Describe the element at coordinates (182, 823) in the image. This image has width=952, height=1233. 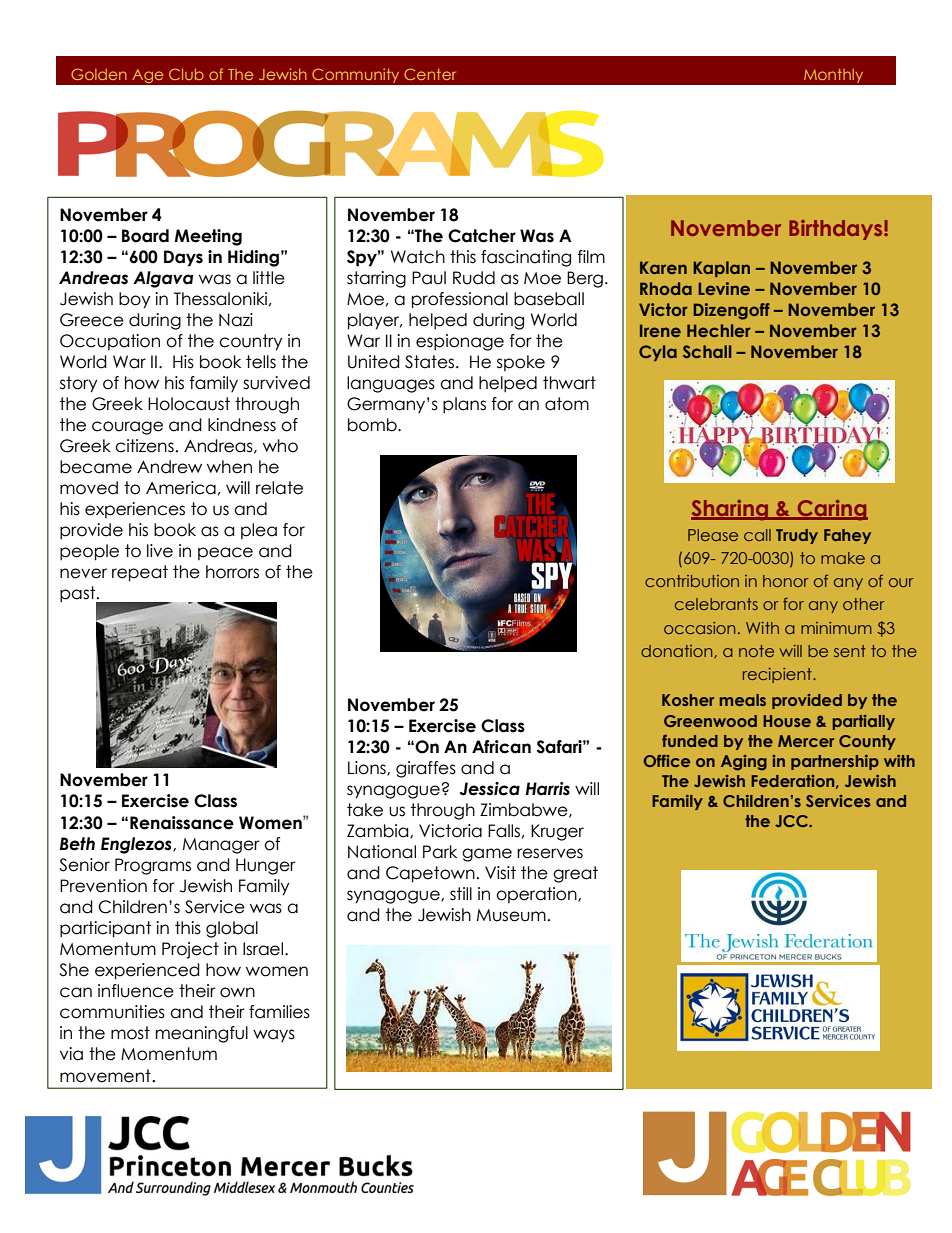
I see `Renaissance` at that location.
